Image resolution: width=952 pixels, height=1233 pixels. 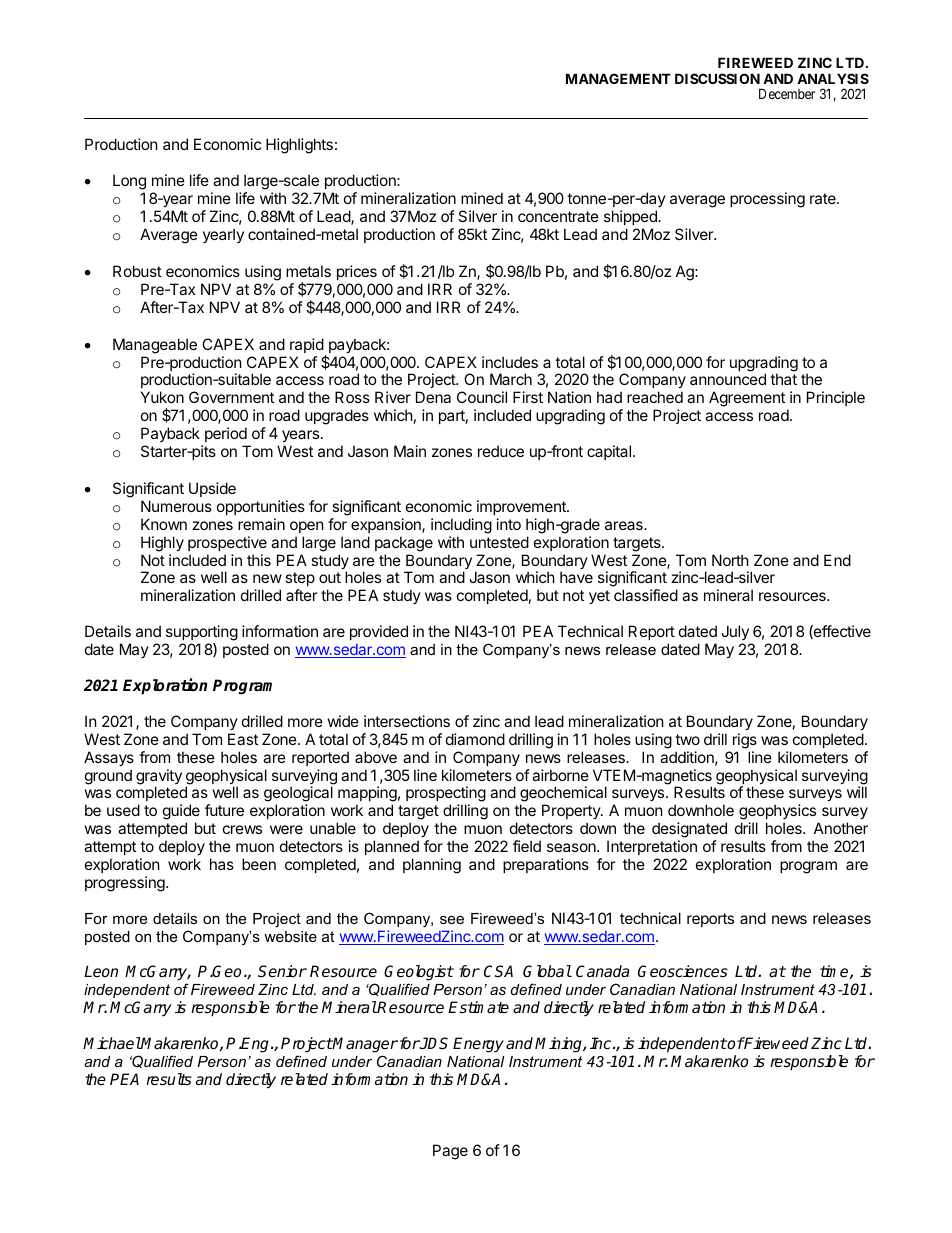 I want to click on DISCUSSION, so click(x=717, y=78).
